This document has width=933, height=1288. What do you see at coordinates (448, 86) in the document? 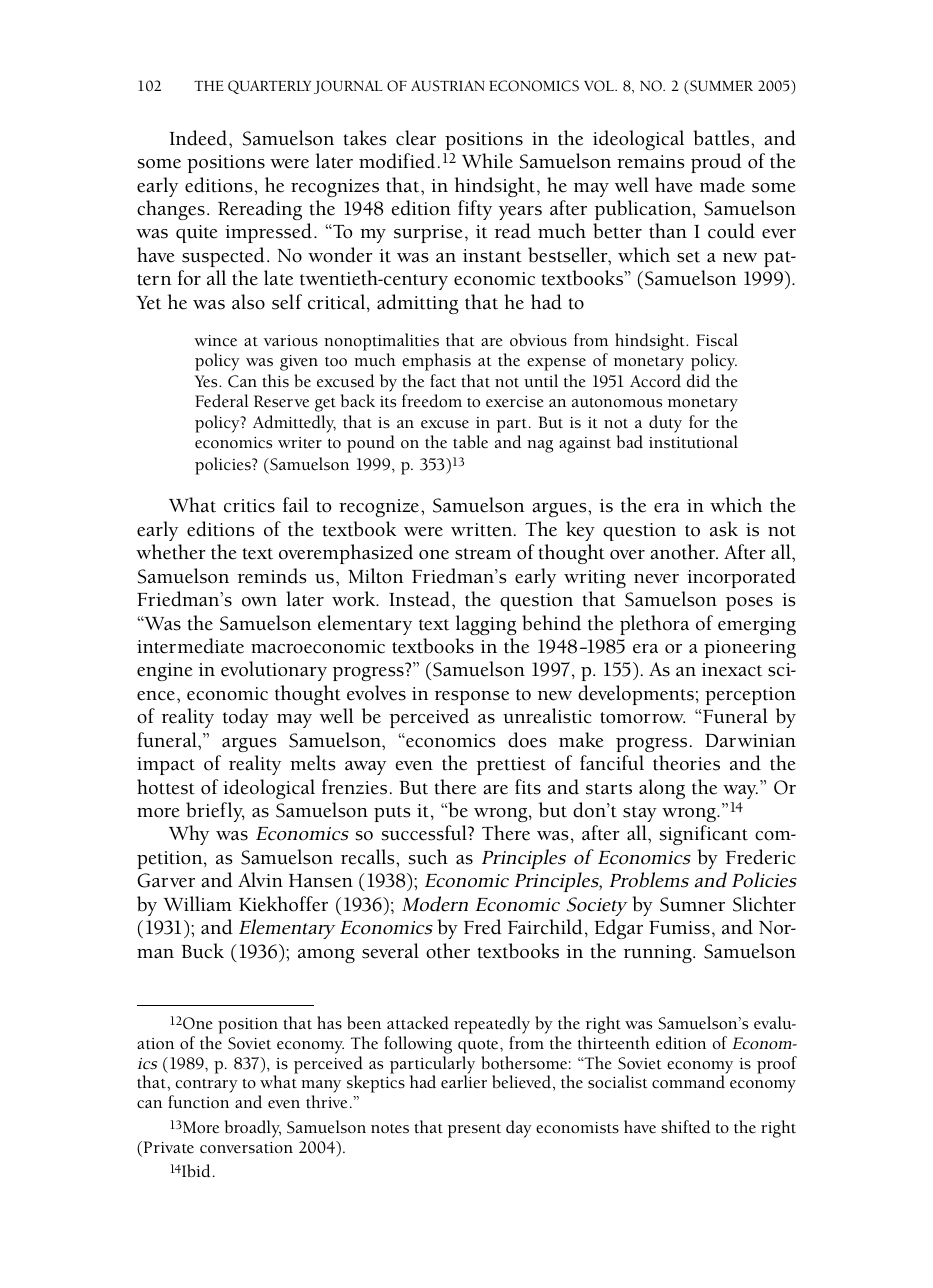
I see `AUSTRIAN` at bounding box center [448, 86].
